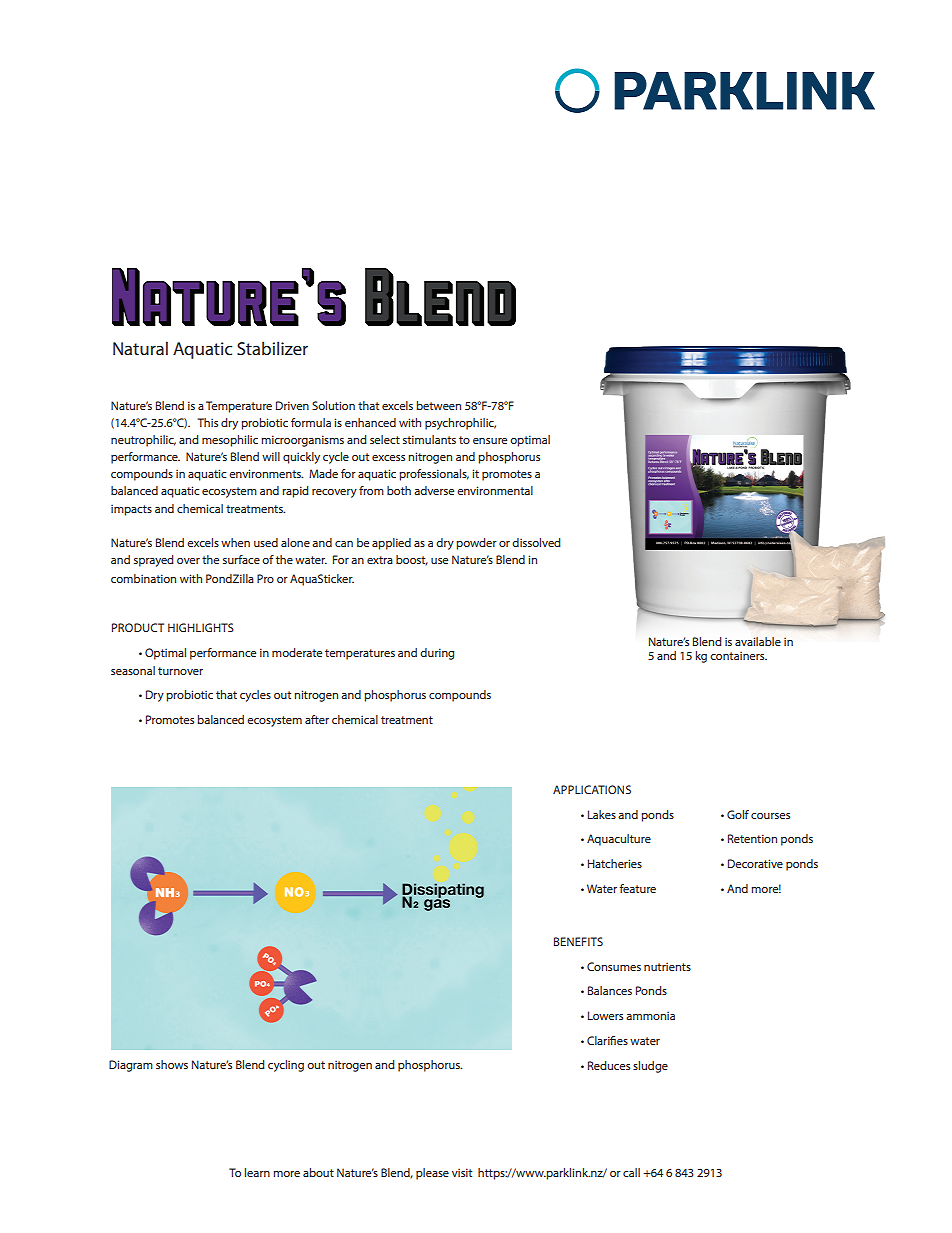 The height and width of the screenshot is (1233, 952). Describe the element at coordinates (438, 405) in the screenshot. I see `between` at that location.
